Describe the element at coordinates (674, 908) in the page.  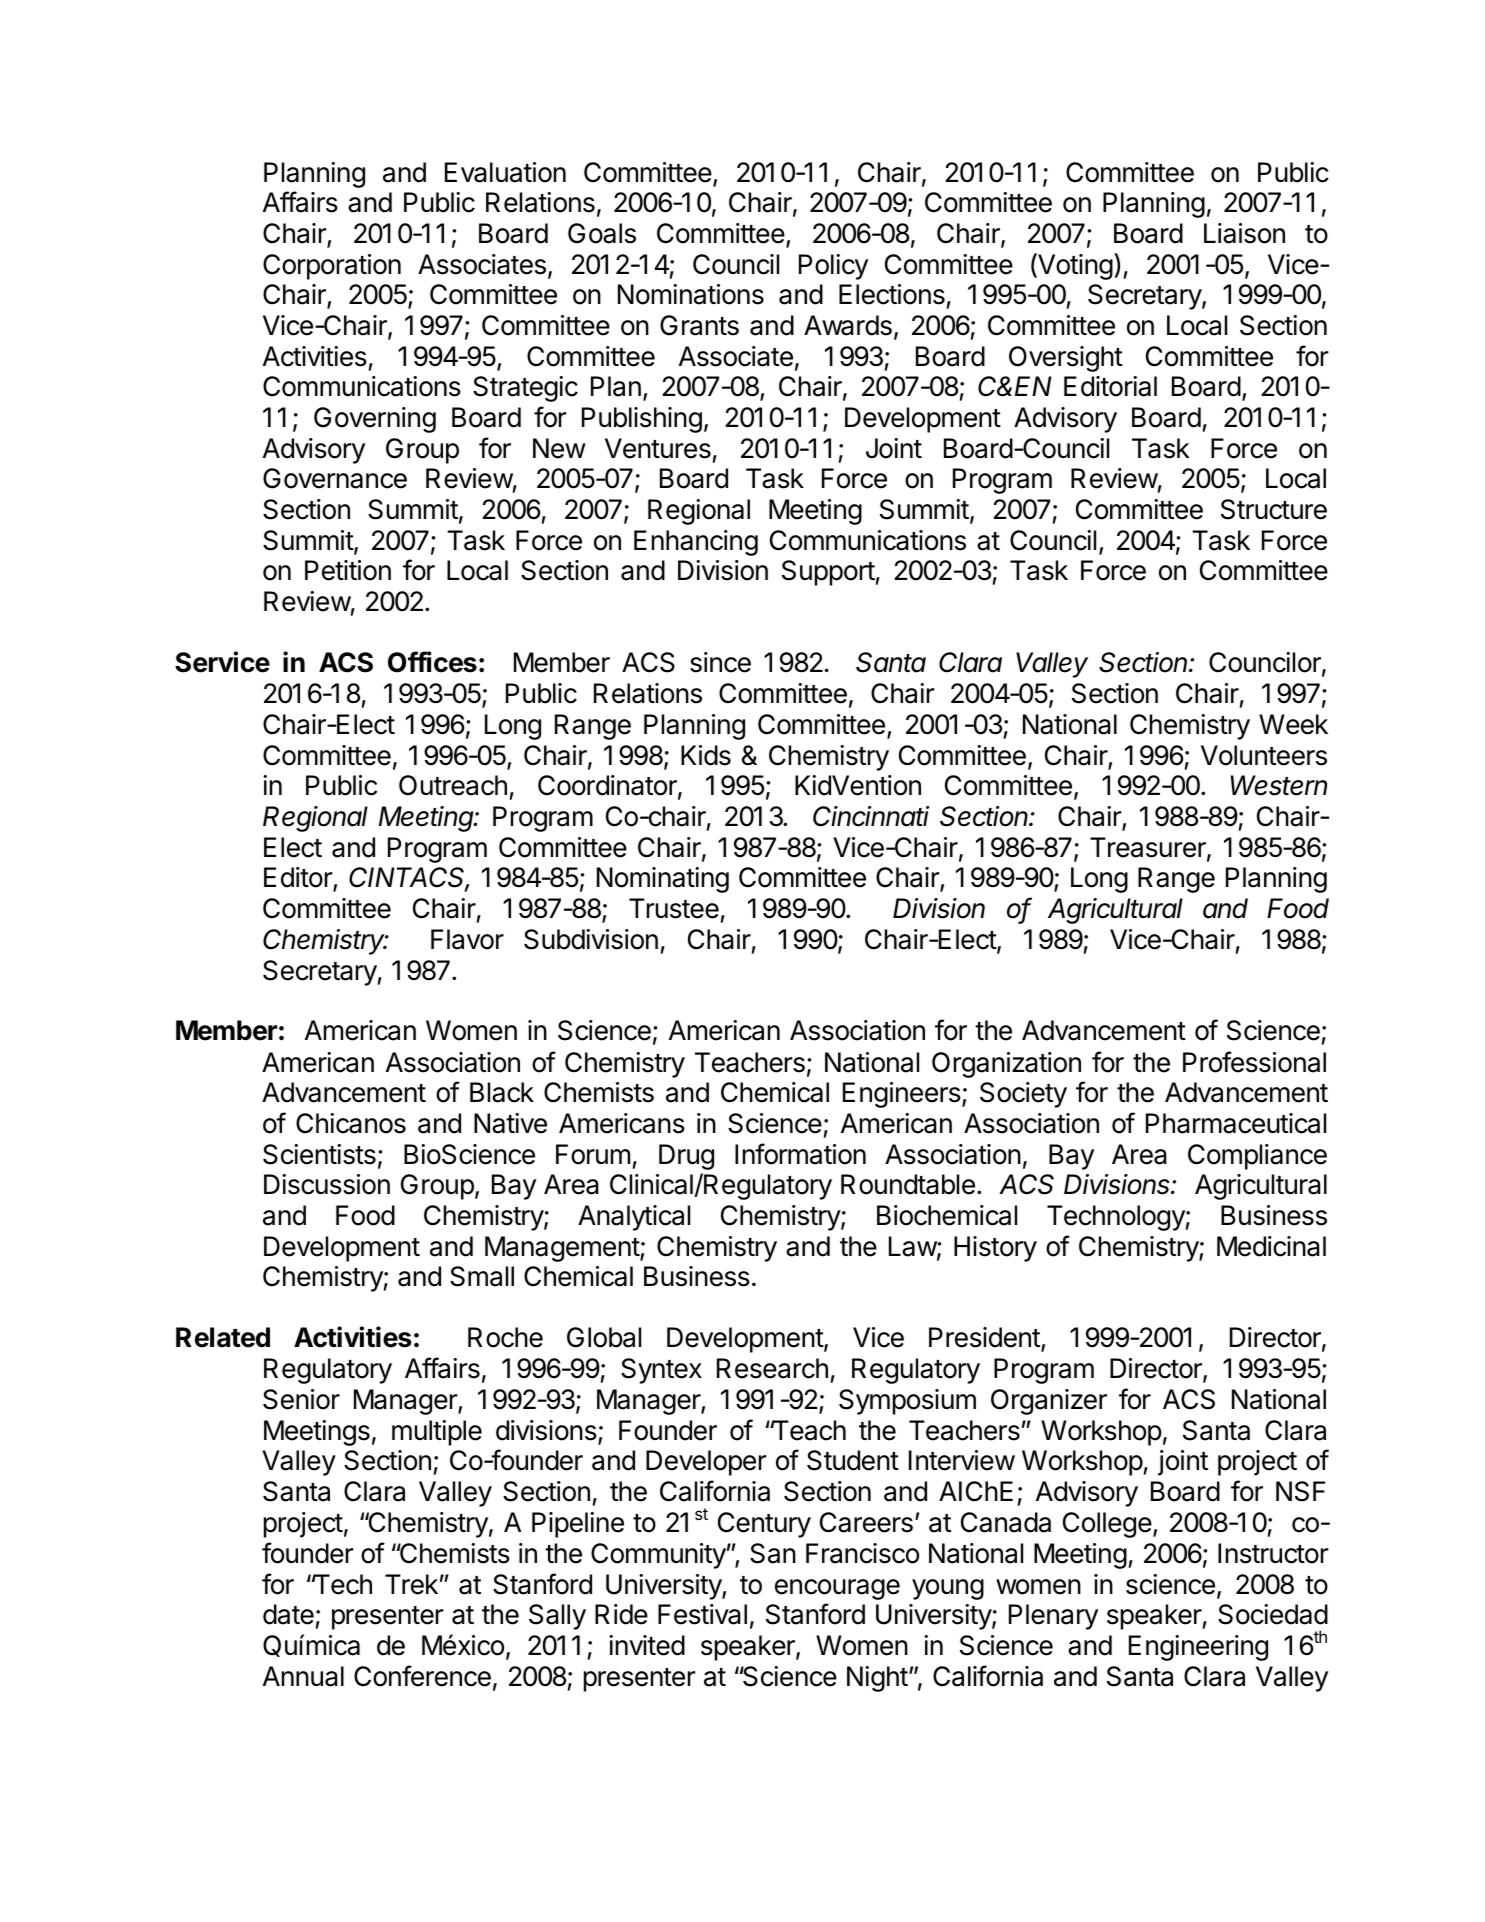
I see `Trustee` at that location.
